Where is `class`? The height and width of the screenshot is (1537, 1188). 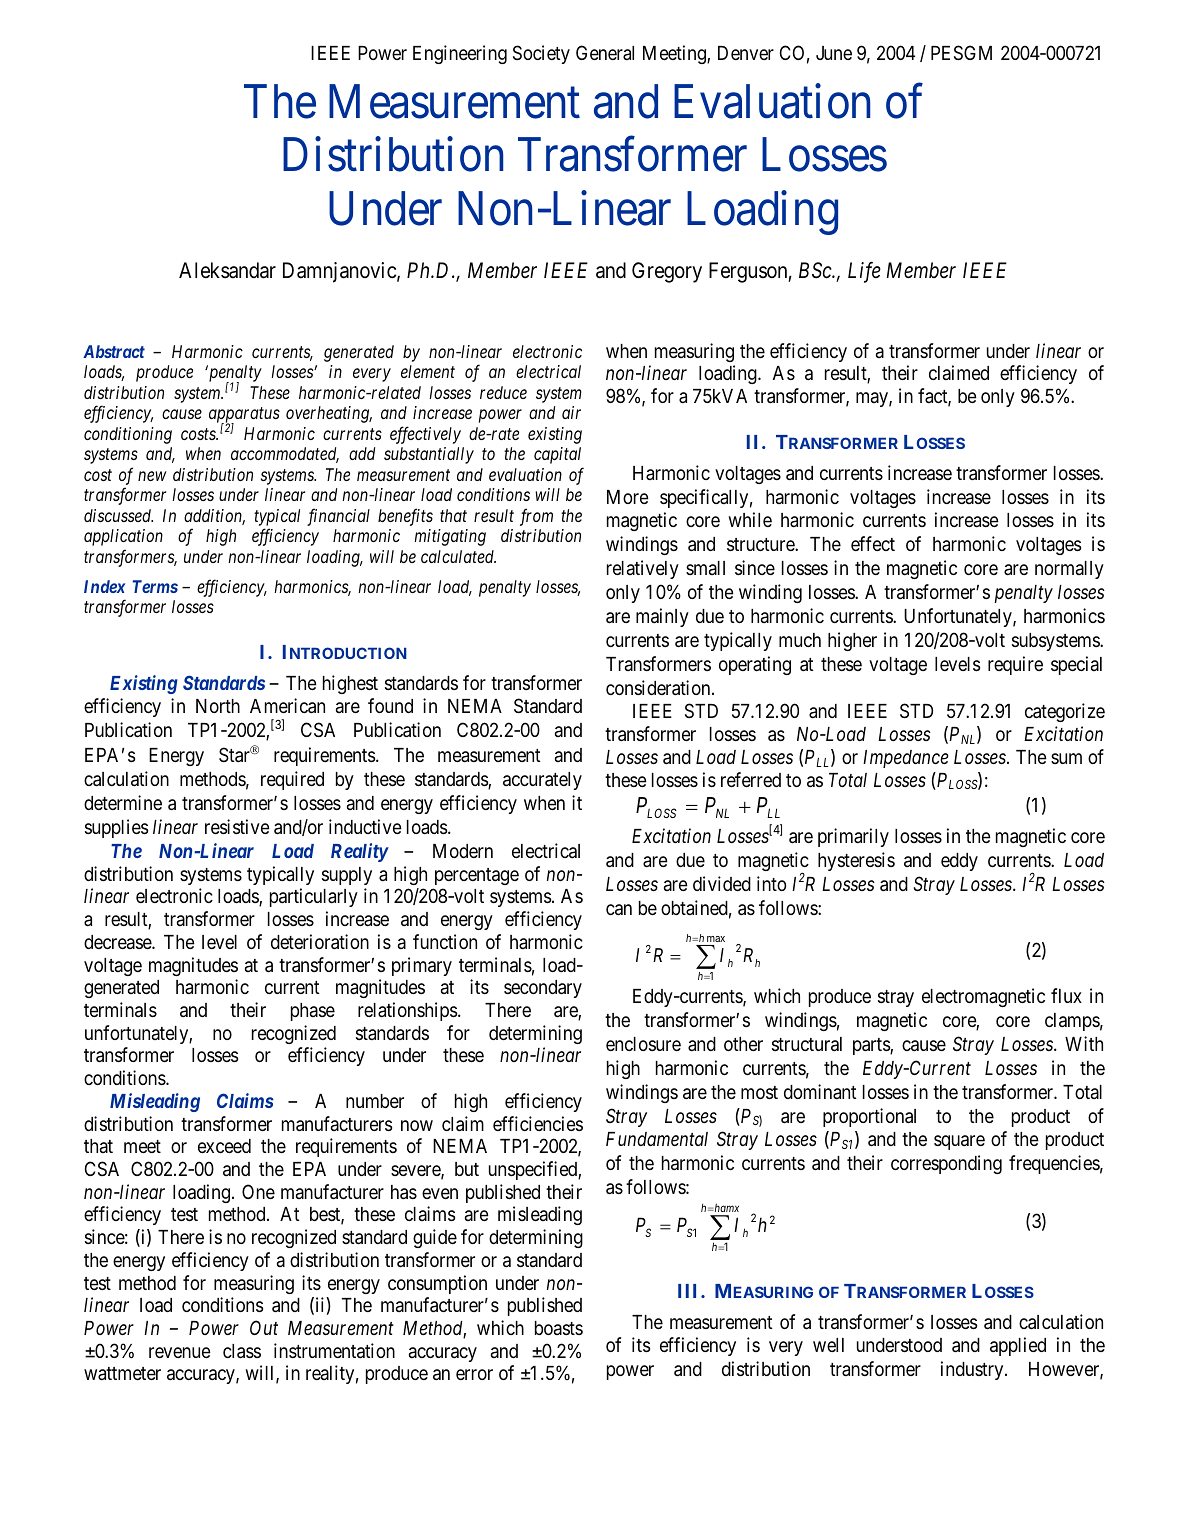
class is located at coordinates (242, 1351).
